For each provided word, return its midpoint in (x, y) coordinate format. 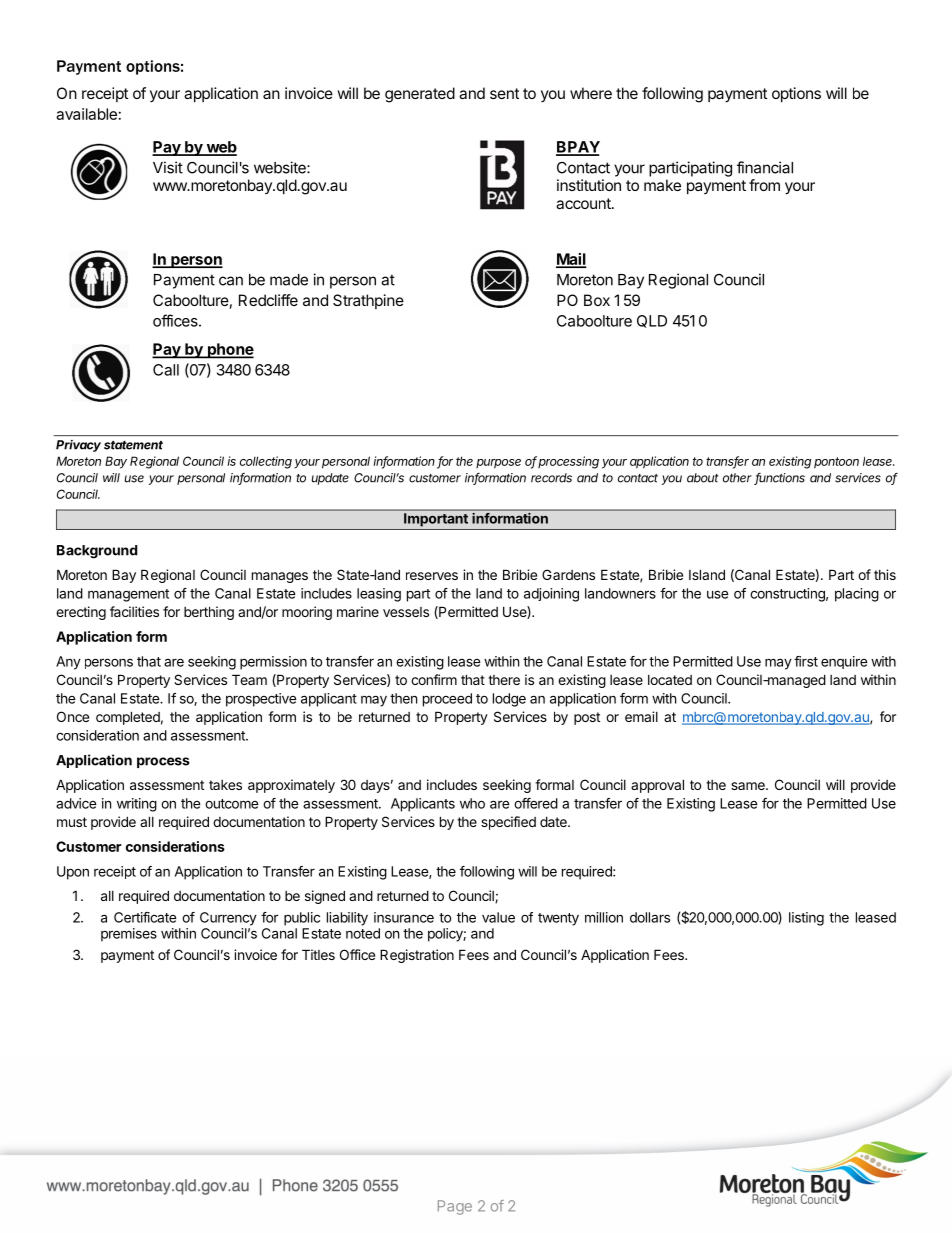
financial (765, 167)
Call (166, 370)
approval (657, 786)
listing (806, 919)
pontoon (836, 463)
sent (504, 93)
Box (597, 300)
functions (779, 479)
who (472, 803)
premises (129, 935)
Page (455, 1207)
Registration (417, 956)
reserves (432, 576)
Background (97, 552)
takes (225, 785)
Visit (168, 167)
